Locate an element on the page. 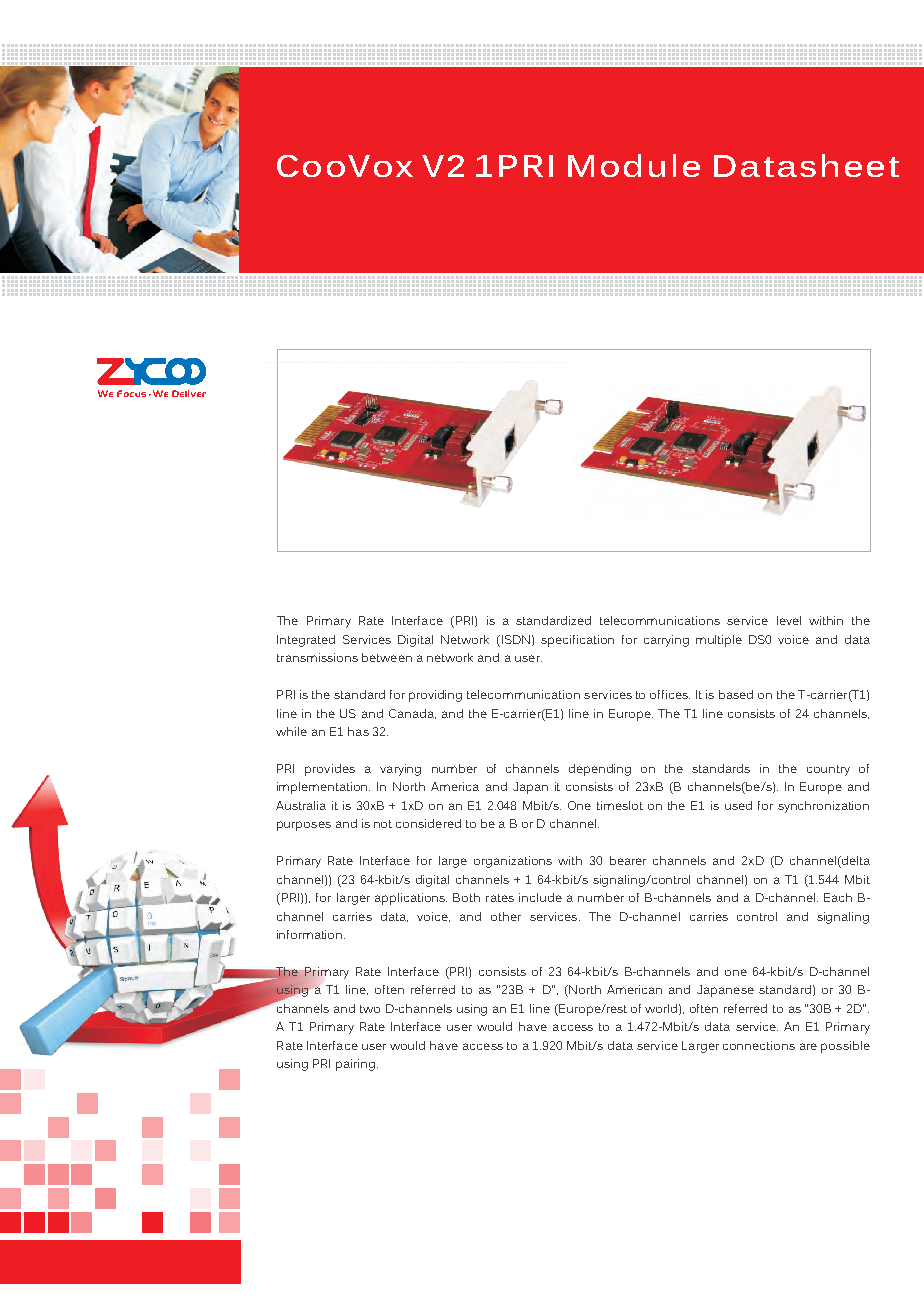 This image has width=924, height=1308. carrying is located at coordinates (666, 641).
